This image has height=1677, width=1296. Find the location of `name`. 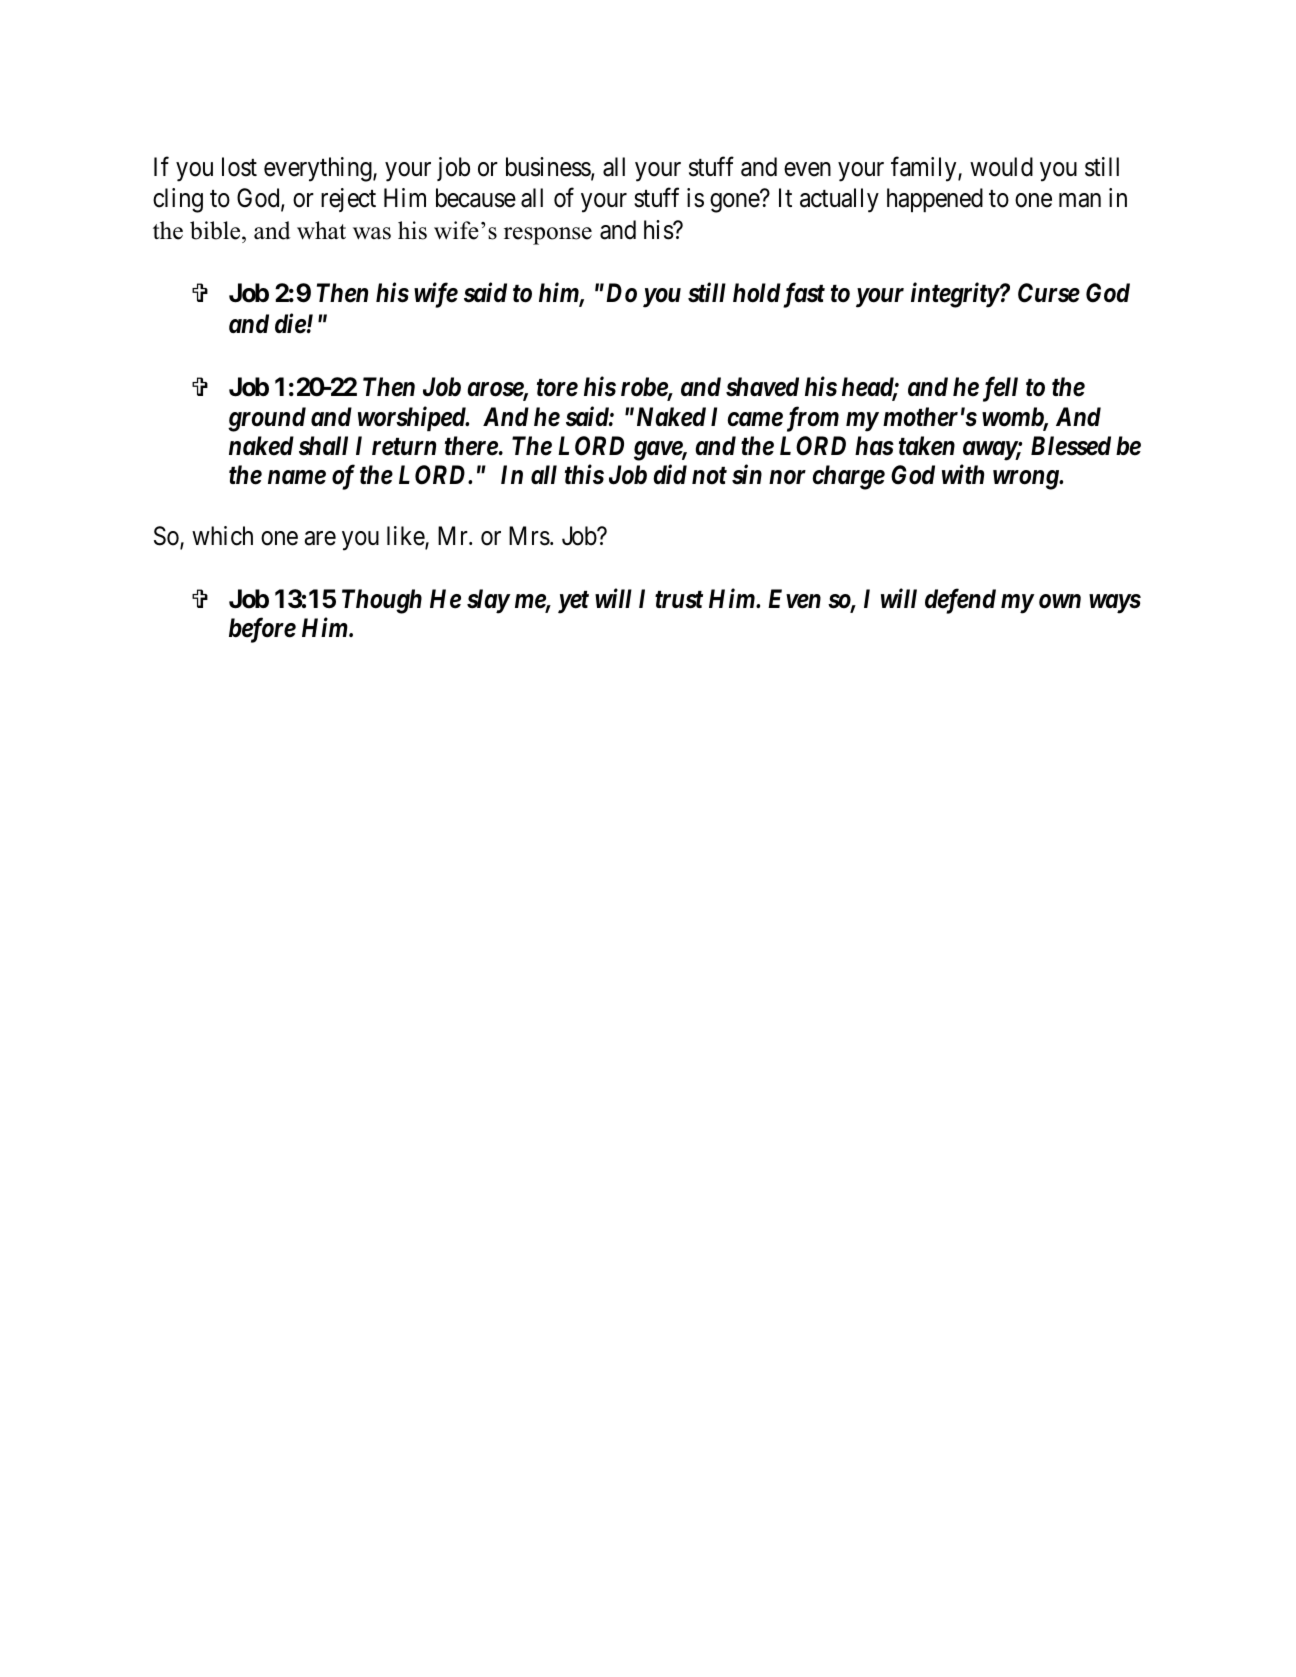

name is located at coordinates (297, 477).
